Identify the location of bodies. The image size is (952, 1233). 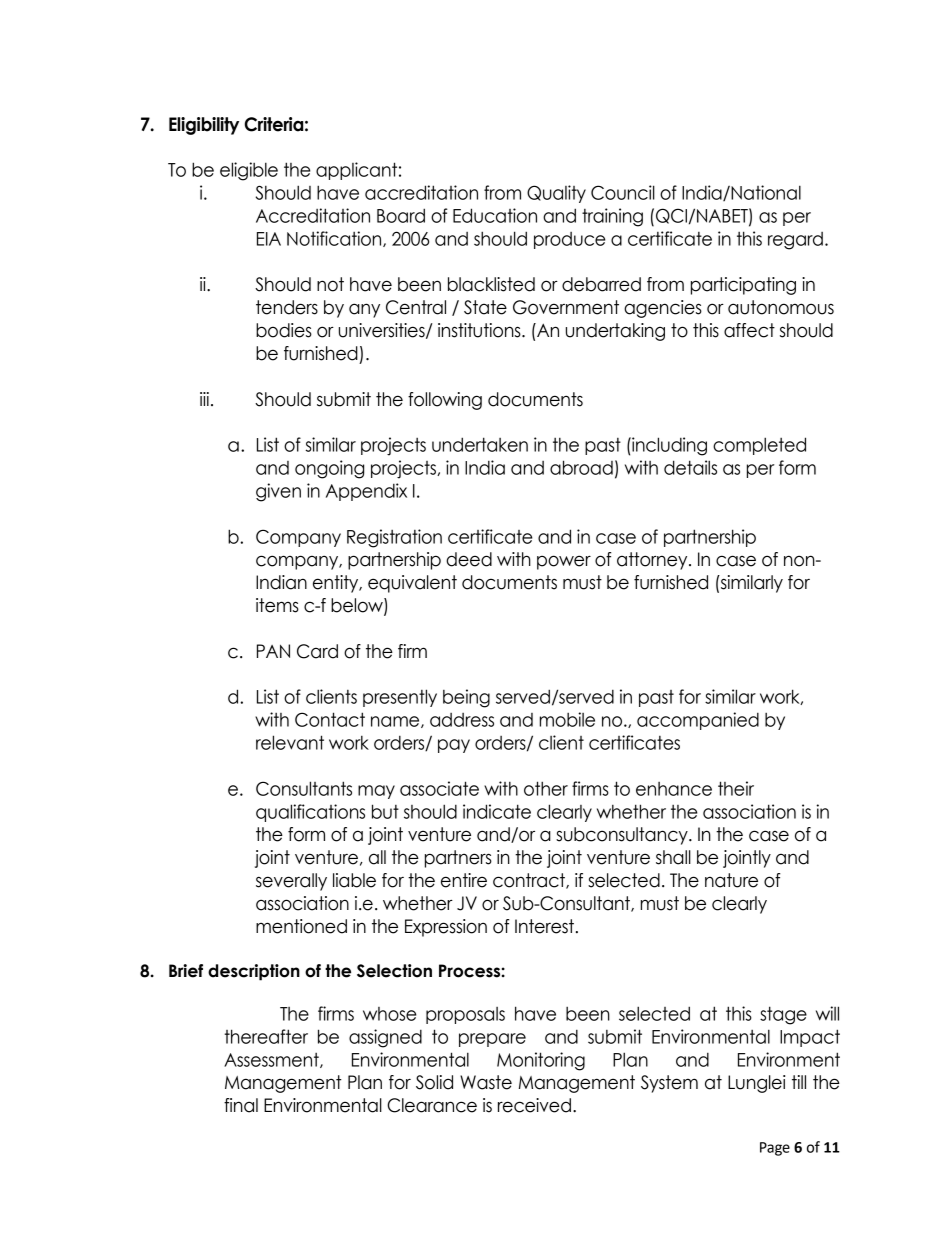
(284, 330).
